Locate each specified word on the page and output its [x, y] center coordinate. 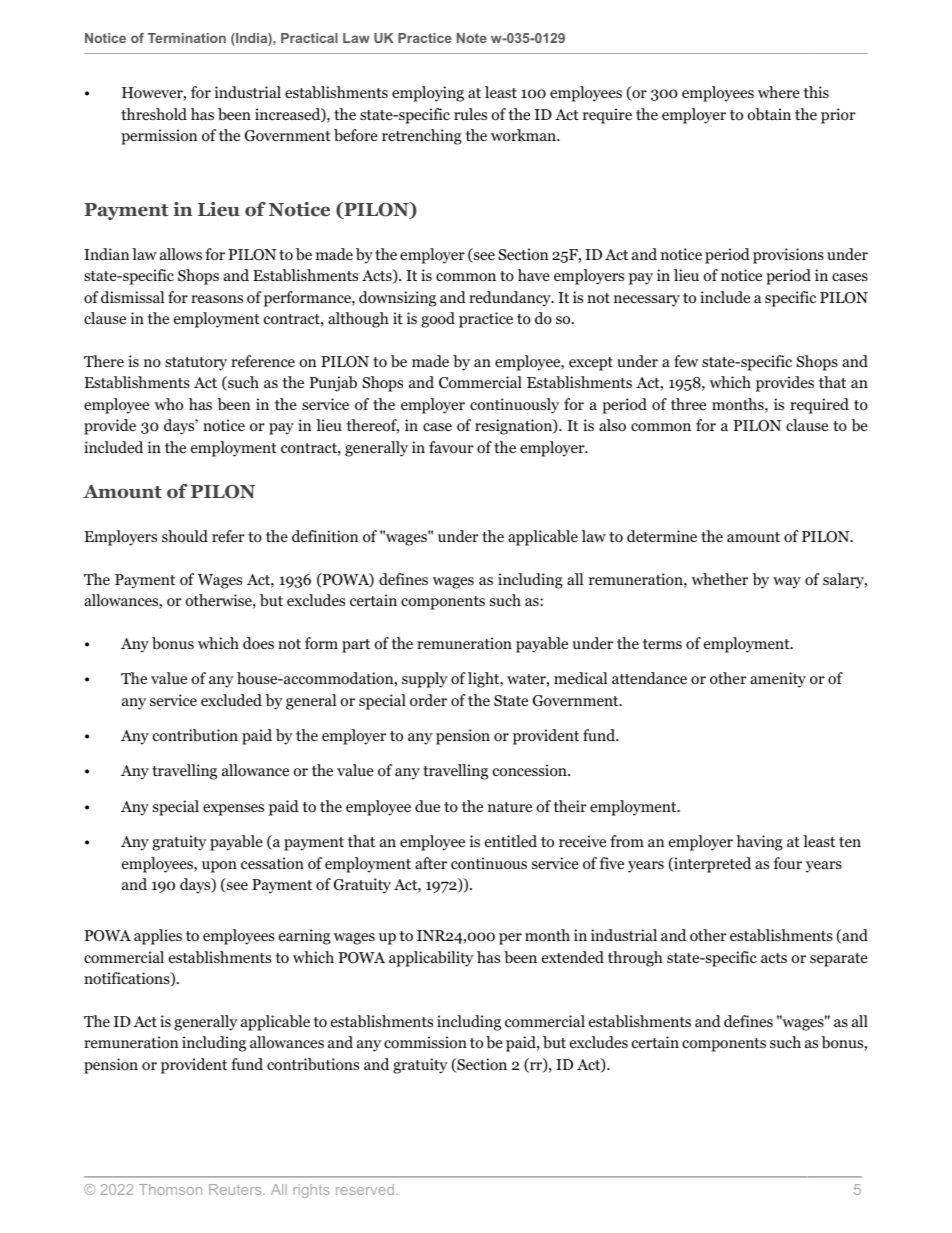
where [779, 92]
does [258, 643]
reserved [365, 1189]
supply [425, 680]
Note [472, 38]
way [787, 583]
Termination [187, 38]
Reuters [236, 1189]
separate [839, 960]
